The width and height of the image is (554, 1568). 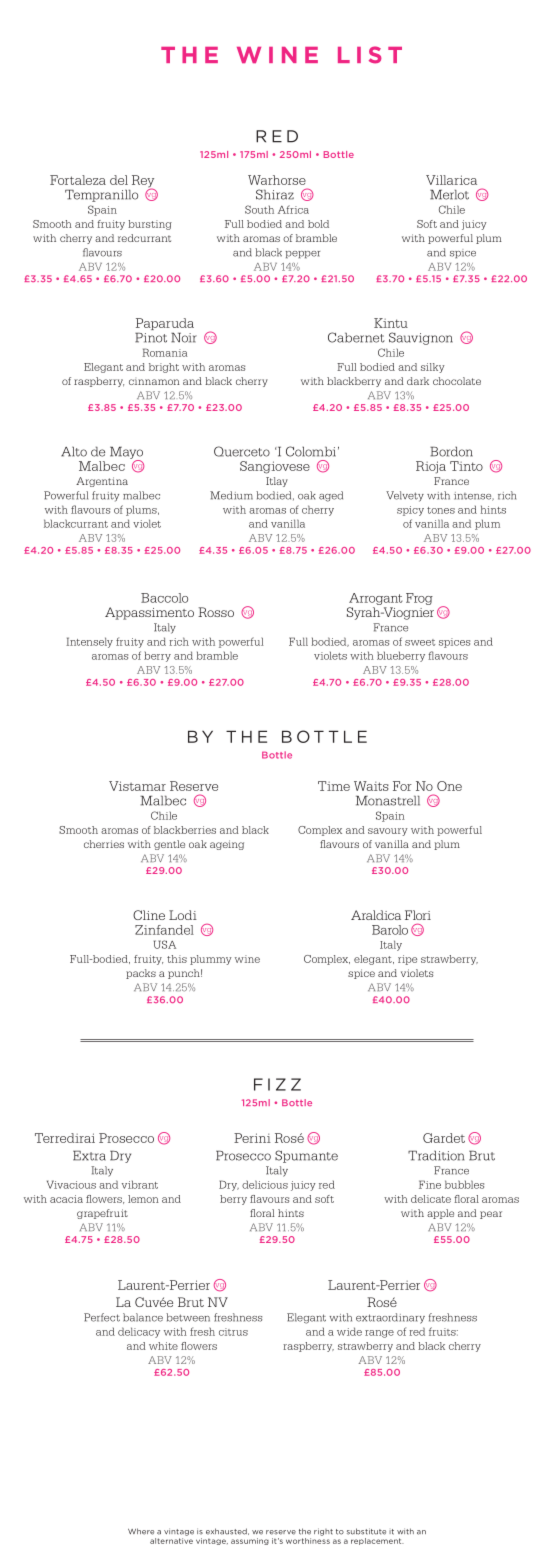 What do you see at coordinates (449, 194) in the image?
I see `Merlot` at bounding box center [449, 194].
